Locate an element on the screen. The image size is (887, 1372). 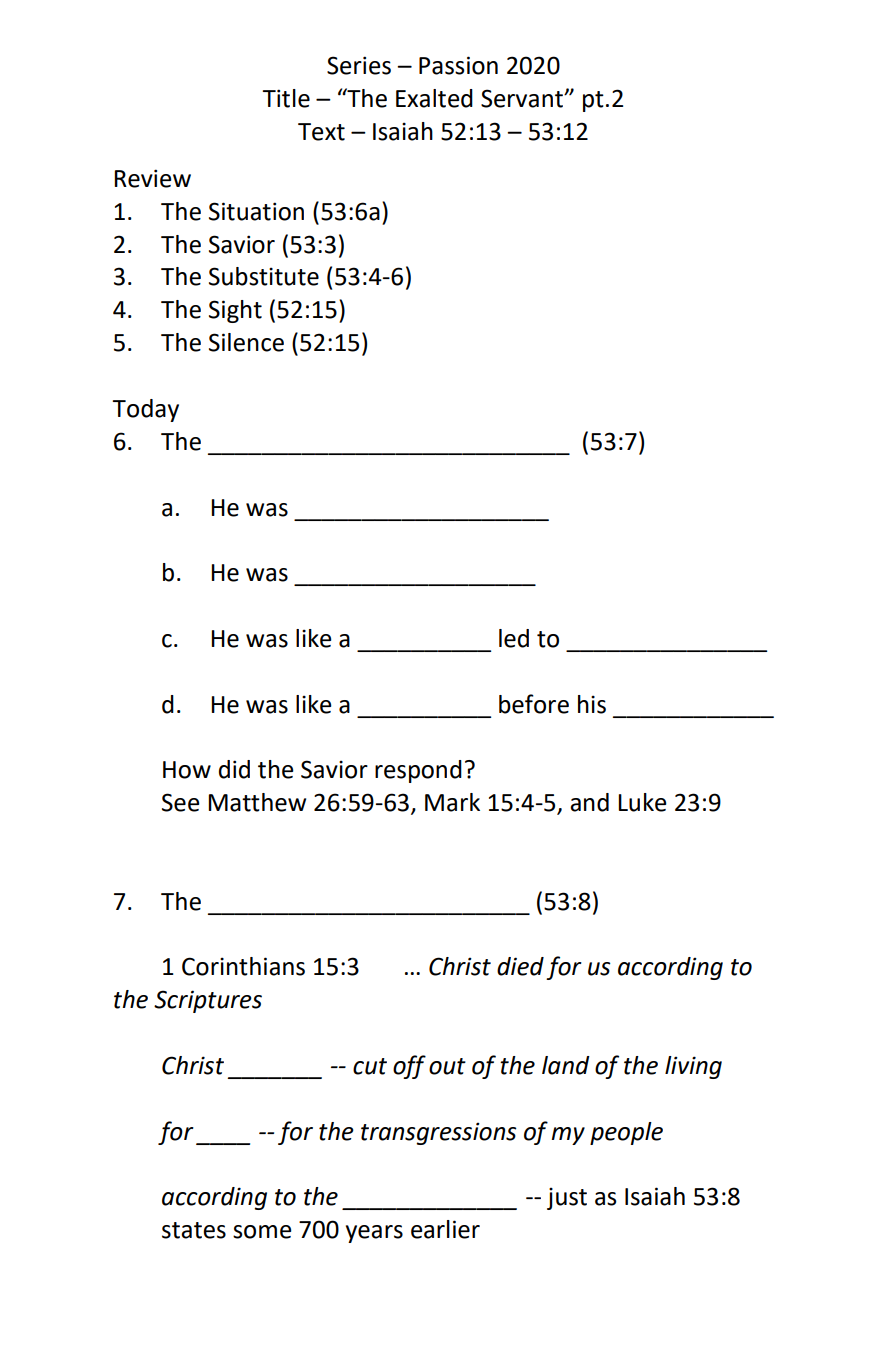
Substitute is located at coordinates (264, 276).
